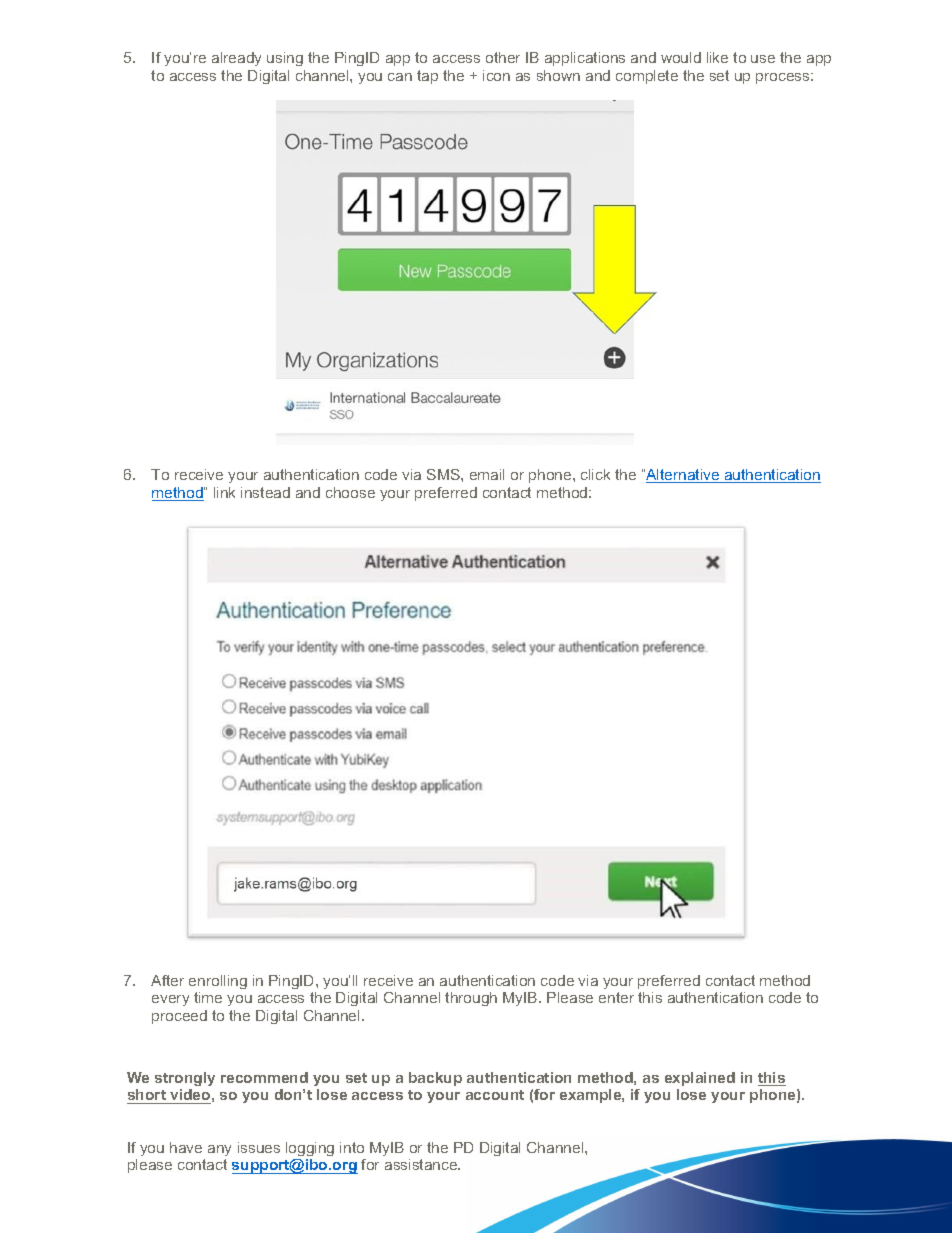 This screenshot has width=952, height=1233. What do you see at coordinates (427, 77) in the screenshot?
I see `tap` at bounding box center [427, 77].
